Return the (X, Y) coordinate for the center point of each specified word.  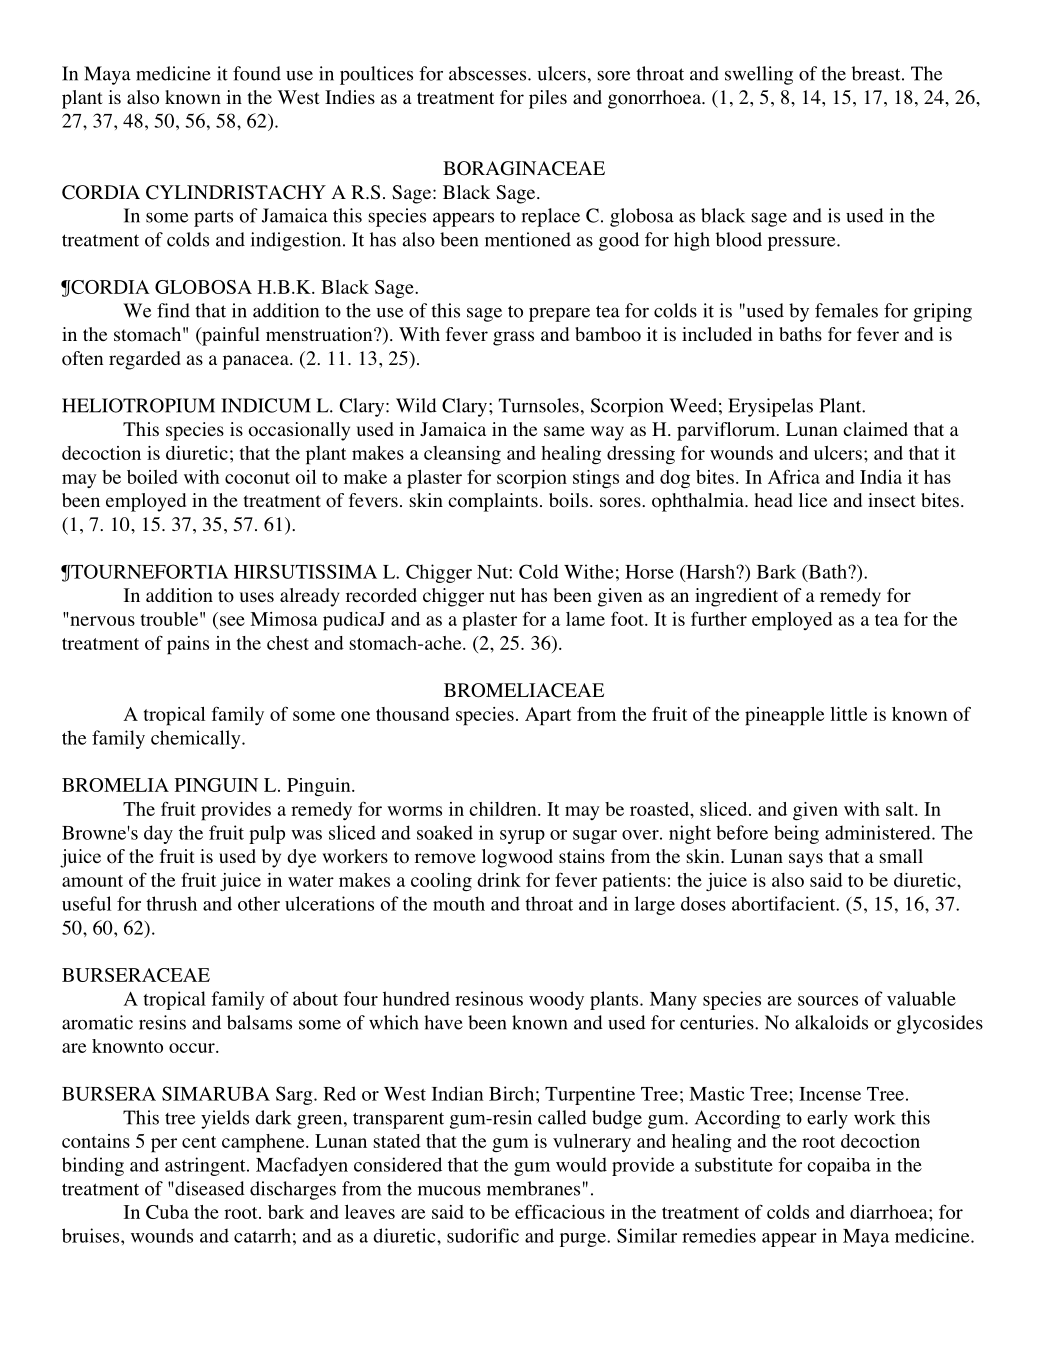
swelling (759, 75)
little (848, 714)
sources (828, 1001)
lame (585, 619)
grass (513, 338)
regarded (145, 360)
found (257, 73)
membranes (533, 1188)
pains (188, 645)
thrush (171, 903)
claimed (875, 429)
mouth (459, 903)
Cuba (167, 1212)
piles (548, 99)
